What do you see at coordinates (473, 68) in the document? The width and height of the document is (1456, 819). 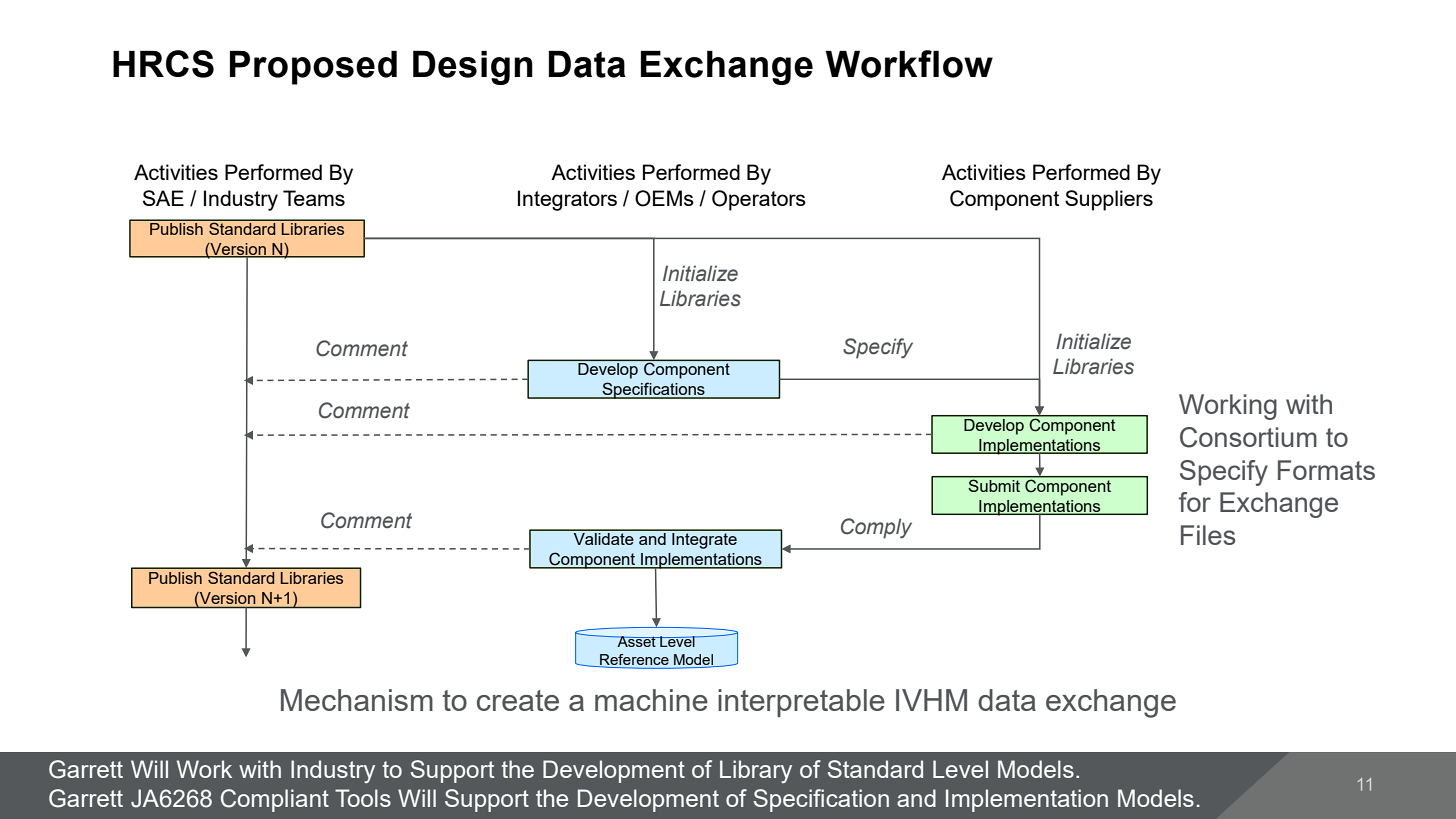 I see `Design` at bounding box center [473, 68].
